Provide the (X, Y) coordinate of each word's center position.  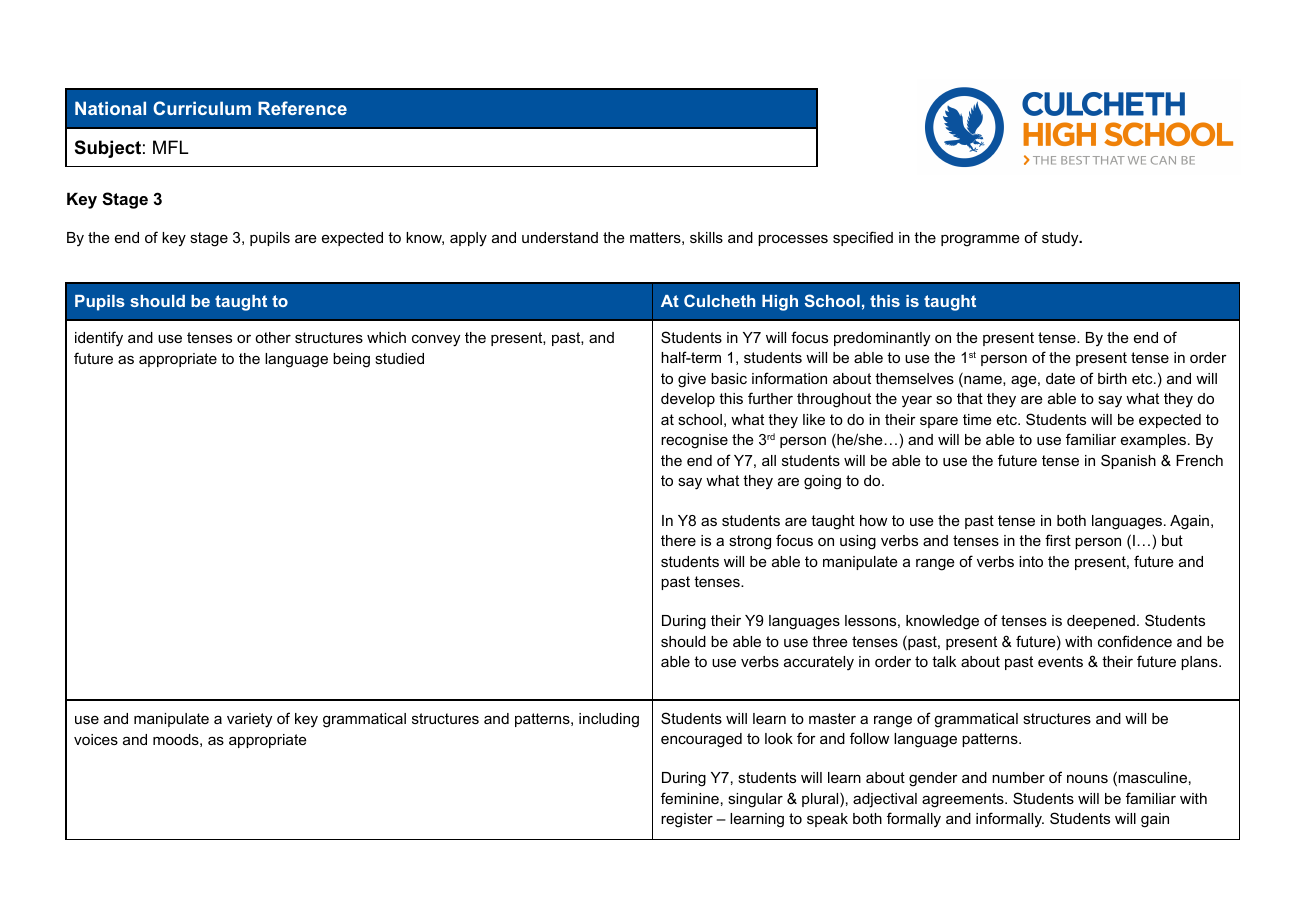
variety (249, 720)
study (1061, 239)
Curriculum (202, 108)
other (273, 337)
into (1031, 561)
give (692, 380)
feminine (690, 798)
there (678, 540)
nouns (1087, 778)
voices (96, 739)
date (1060, 378)
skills (706, 237)
